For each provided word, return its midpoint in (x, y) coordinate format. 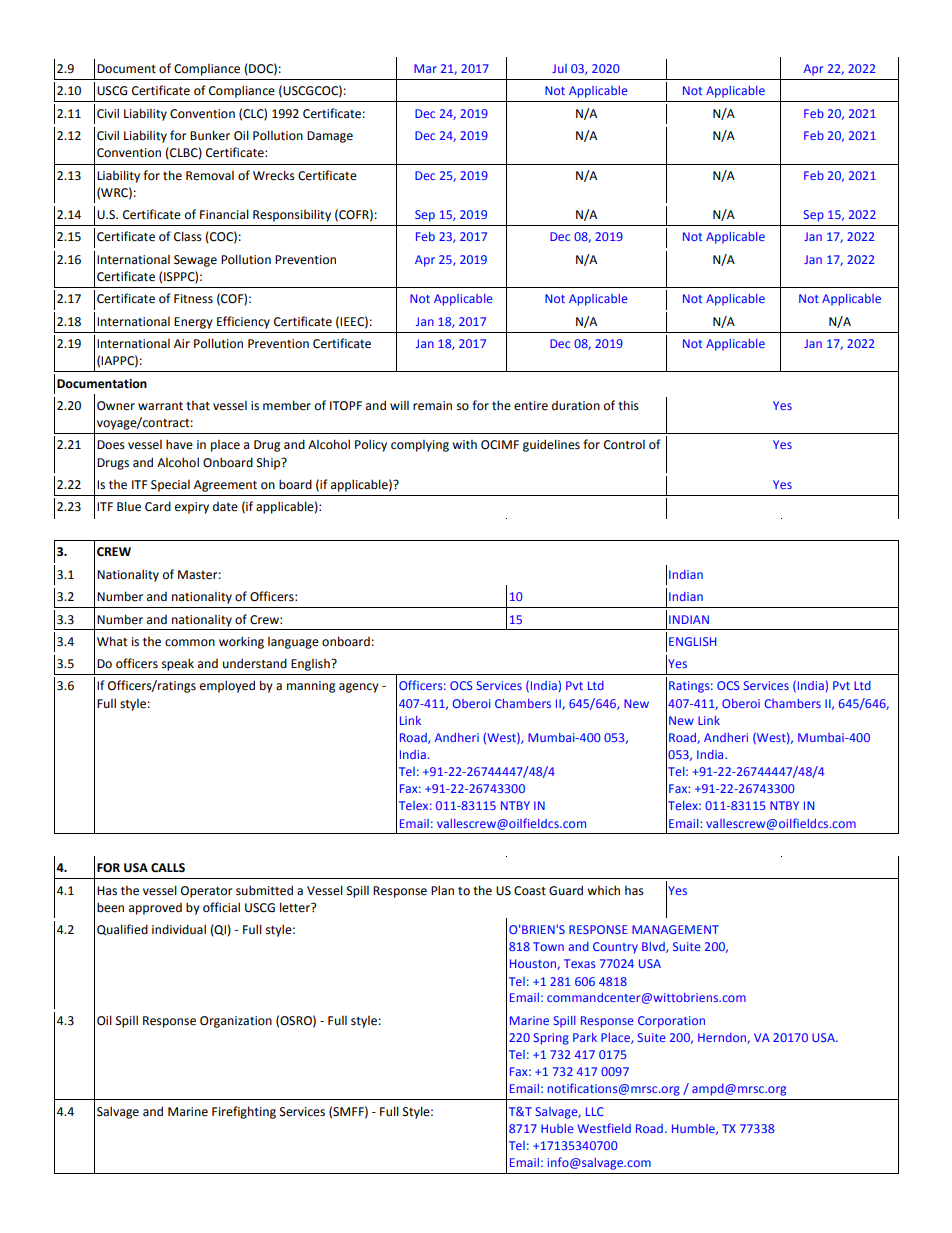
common (190, 643)
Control (624, 445)
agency (359, 688)
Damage (330, 137)
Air (182, 343)
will (399, 405)
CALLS (168, 868)
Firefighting (244, 1112)
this (628, 405)
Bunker (210, 135)
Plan (442, 890)
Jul (559, 68)
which (603, 890)
